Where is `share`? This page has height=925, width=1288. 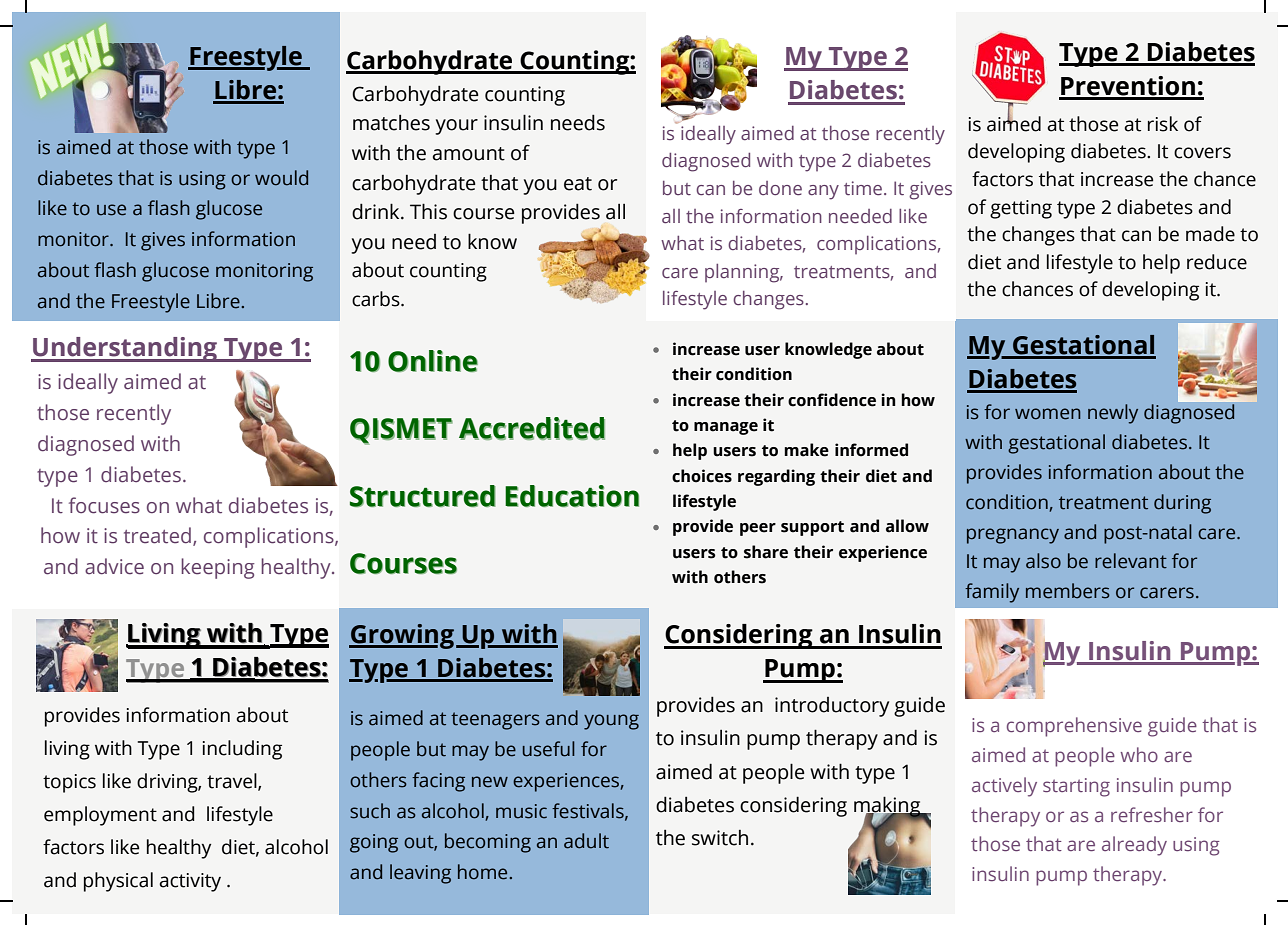 share is located at coordinates (766, 552).
